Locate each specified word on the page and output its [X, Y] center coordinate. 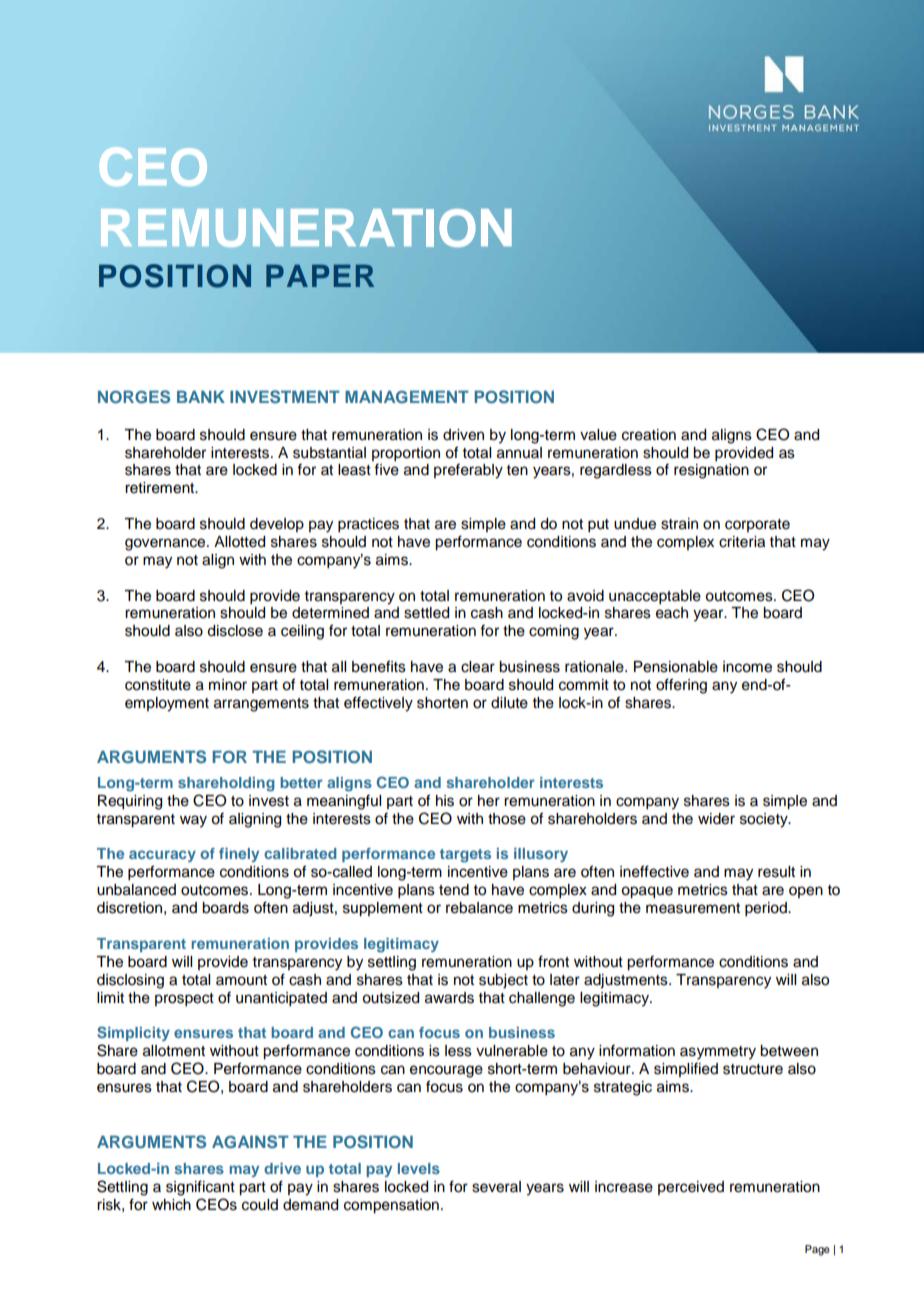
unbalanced [136, 890]
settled [426, 613]
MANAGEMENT [407, 397]
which [171, 1205]
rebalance [479, 908]
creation [649, 435]
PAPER [320, 275]
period [767, 909]
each [672, 613]
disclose [235, 631]
